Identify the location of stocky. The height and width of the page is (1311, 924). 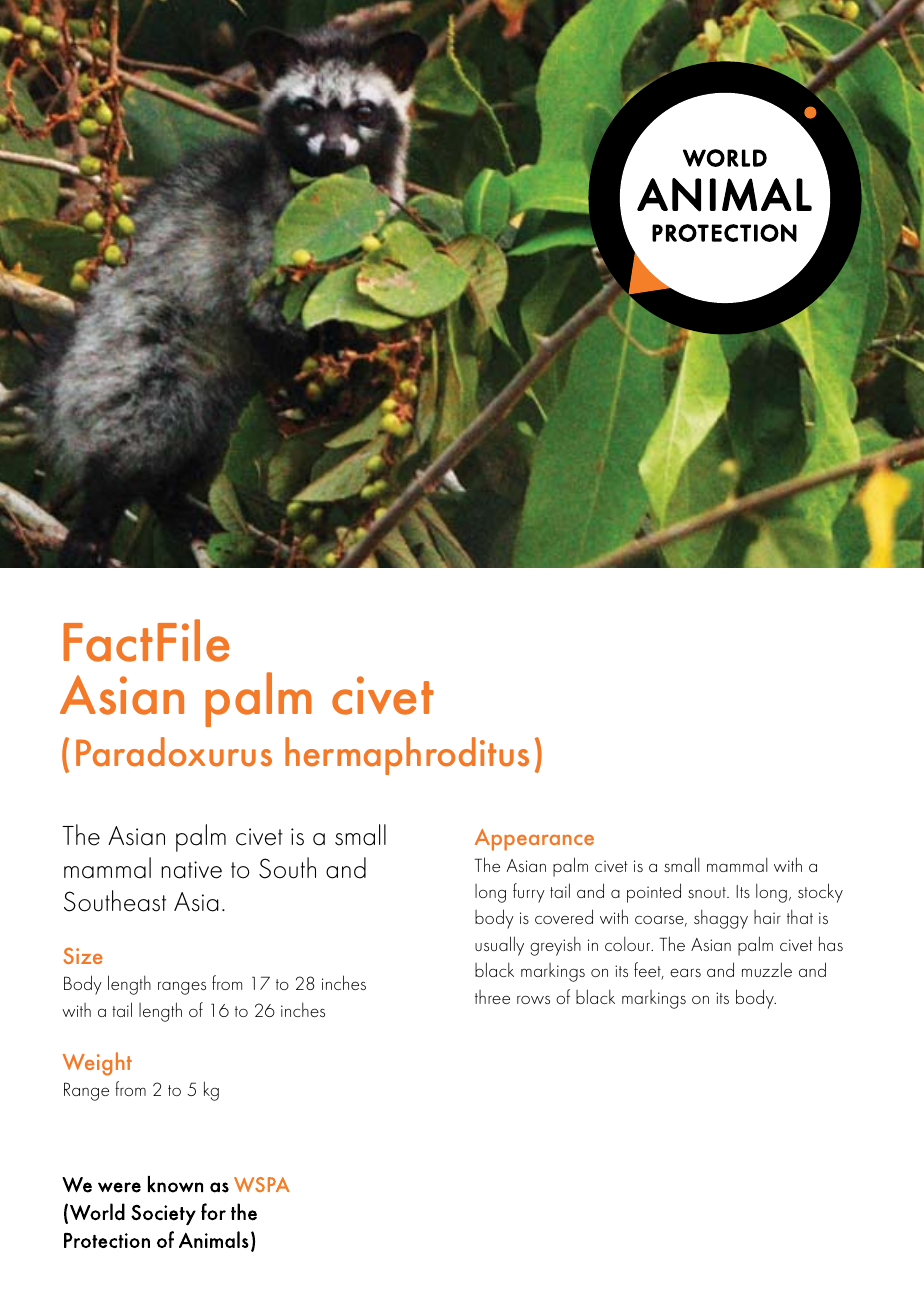
(820, 893).
